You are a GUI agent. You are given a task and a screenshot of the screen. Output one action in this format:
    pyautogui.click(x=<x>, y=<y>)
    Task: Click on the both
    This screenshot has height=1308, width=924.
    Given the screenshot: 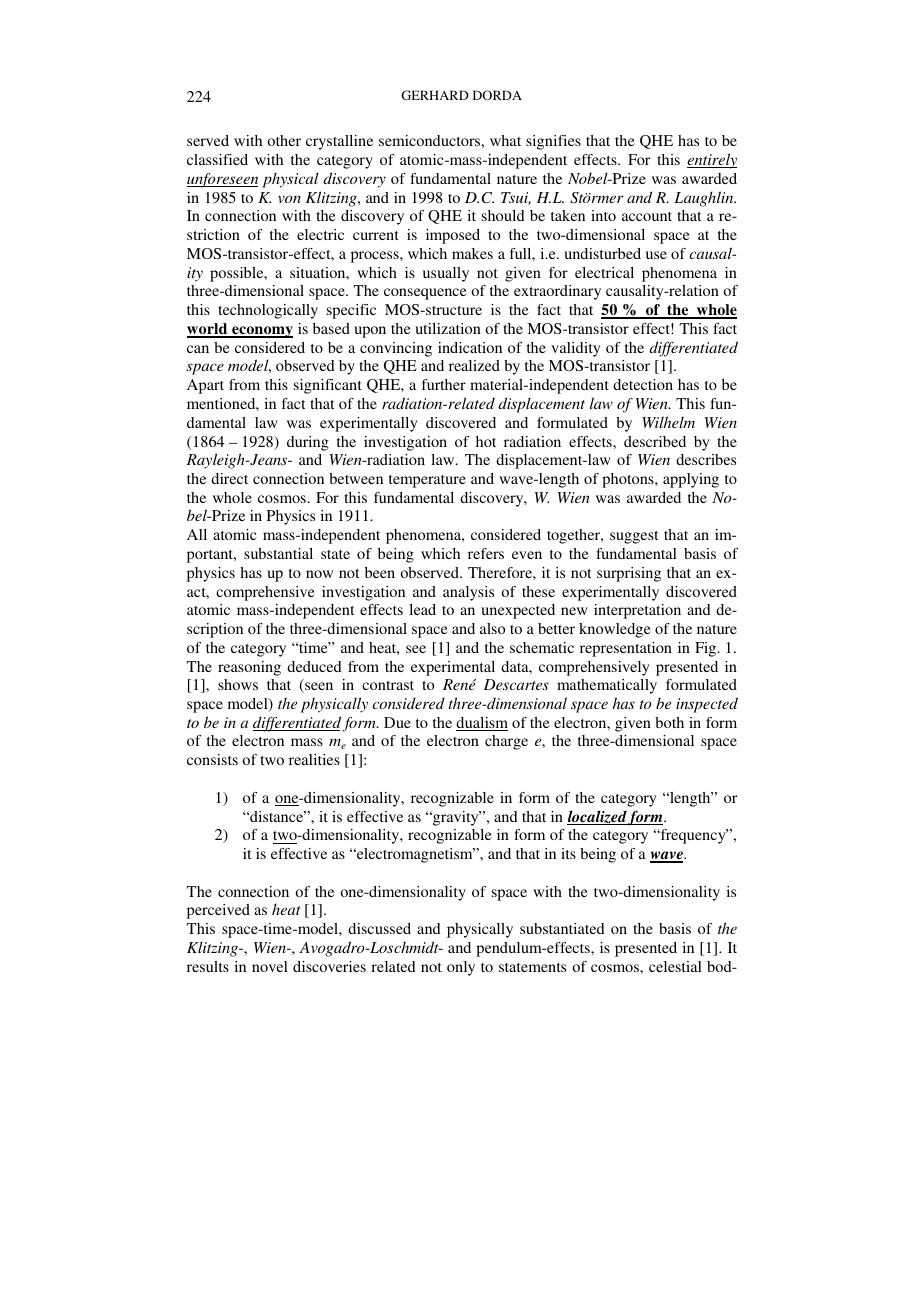 What is the action you would take?
    pyautogui.click(x=669, y=722)
